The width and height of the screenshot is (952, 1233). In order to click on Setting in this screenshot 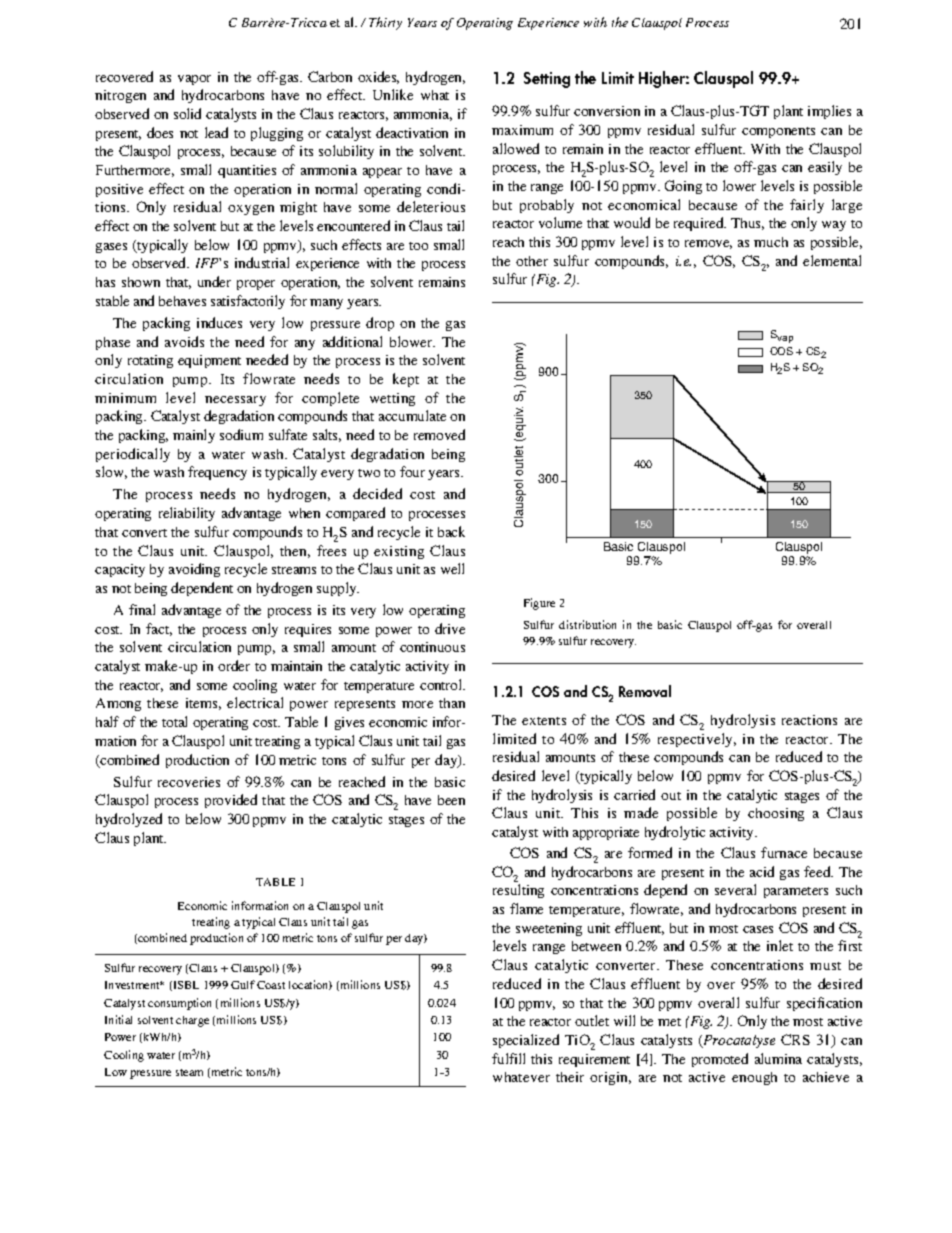, I will do `click(547, 80)`.
